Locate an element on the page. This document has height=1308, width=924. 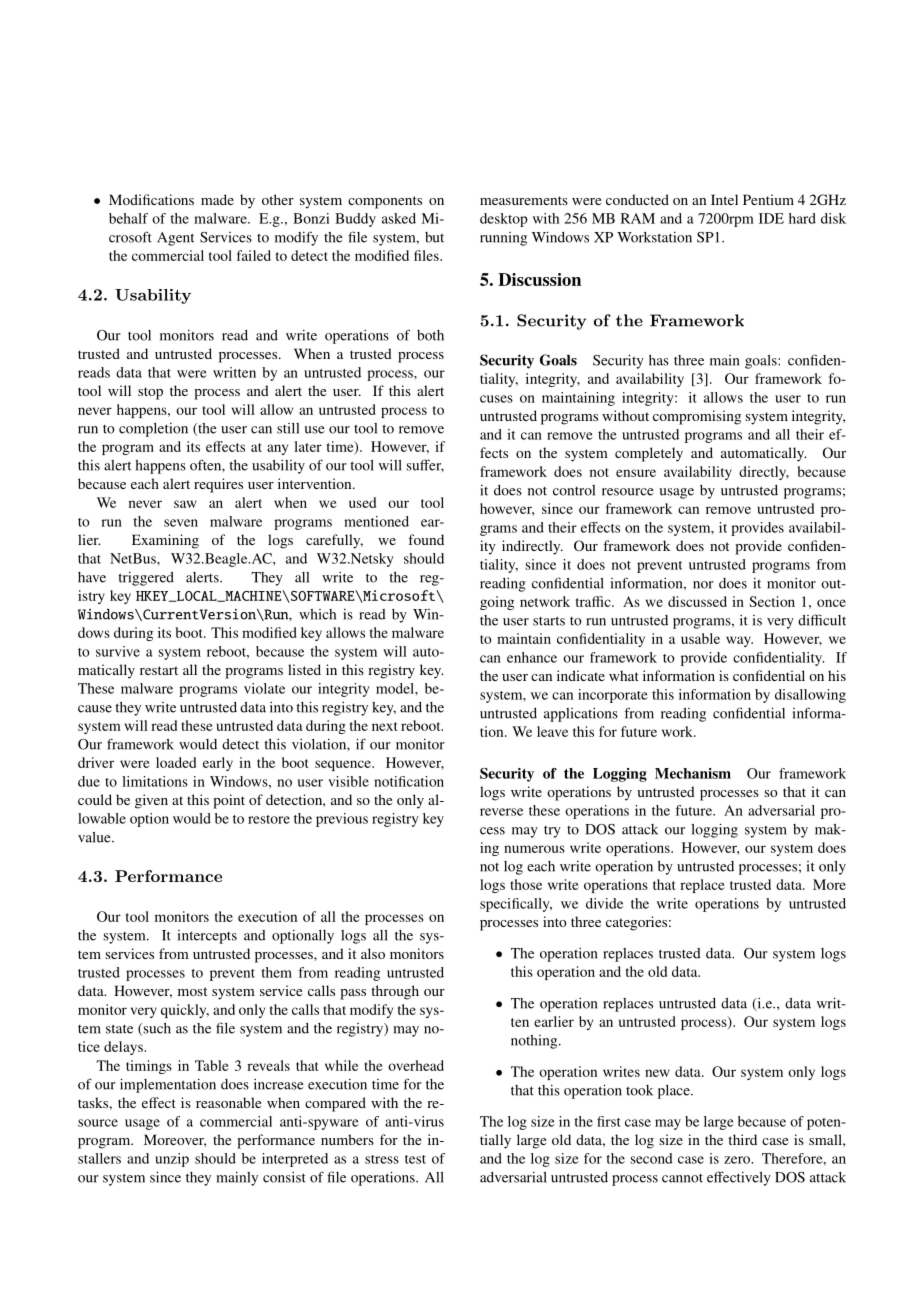
behalf is located at coordinates (128, 218).
